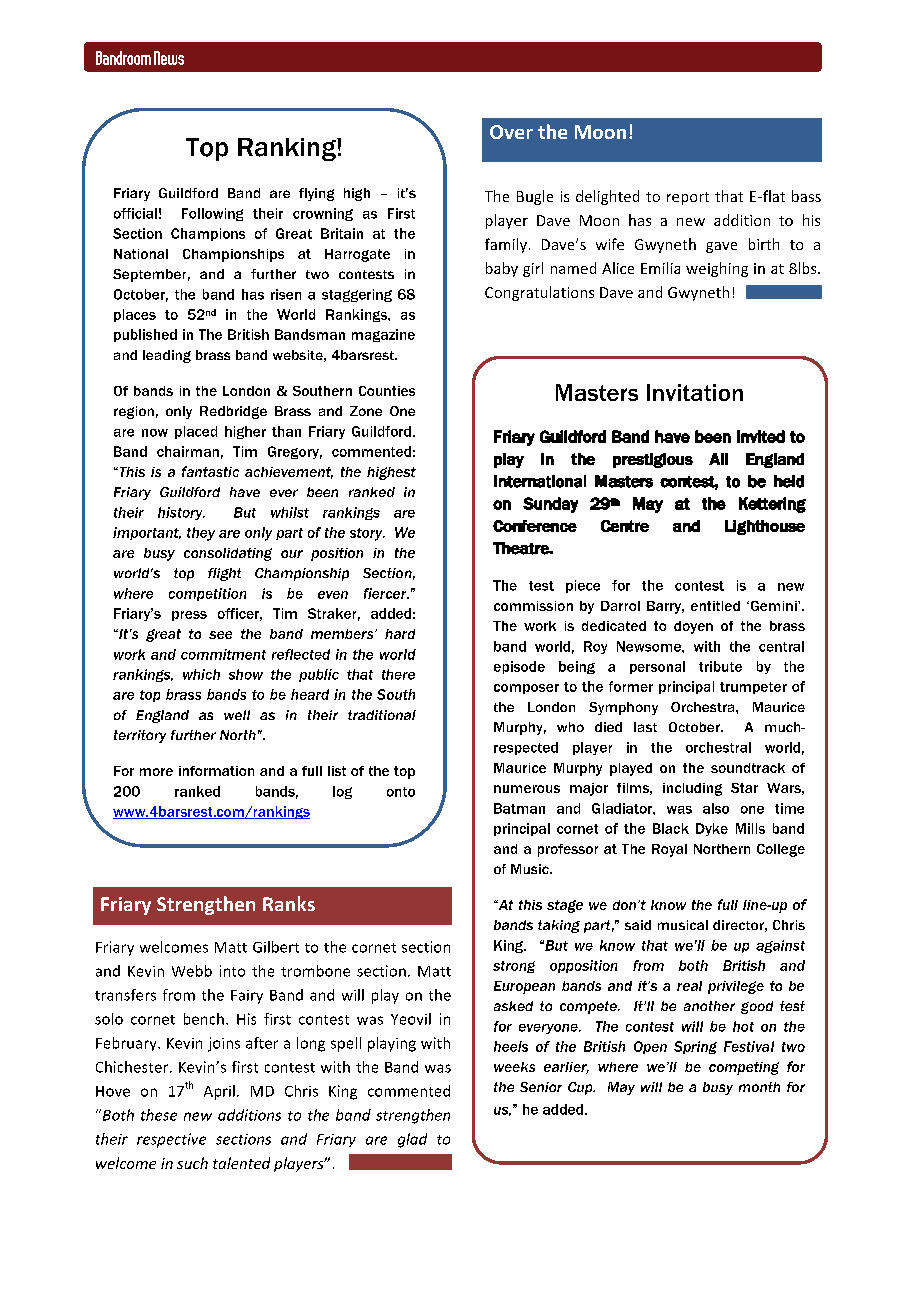  I want to click on commitment, so click(223, 654).
